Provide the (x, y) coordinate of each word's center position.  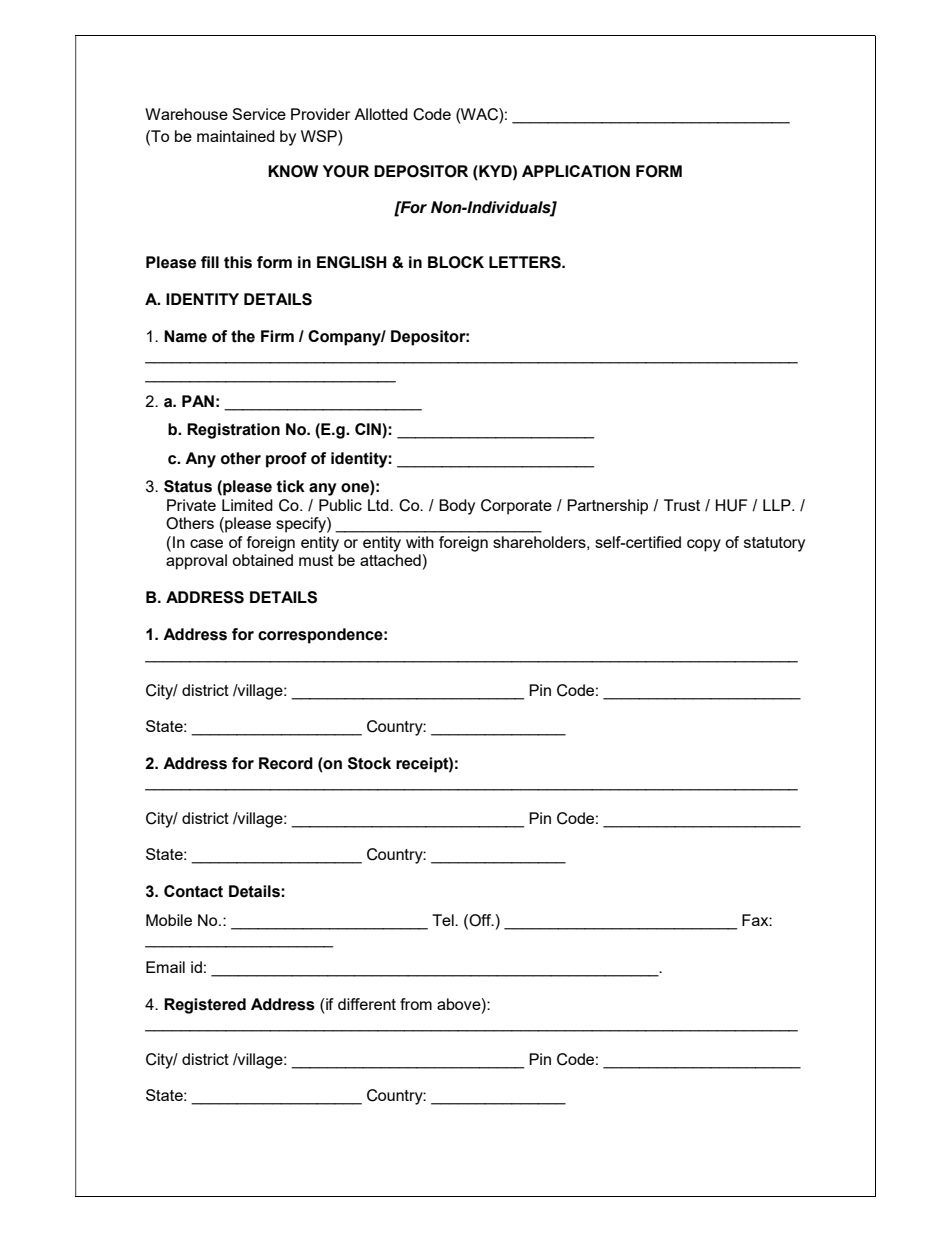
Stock (369, 763)
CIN (369, 430)
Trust (682, 505)
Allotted (381, 114)
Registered (205, 1006)
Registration (233, 431)
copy (704, 545)
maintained (236, 136)
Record (286, 763)
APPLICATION (576, 171)
